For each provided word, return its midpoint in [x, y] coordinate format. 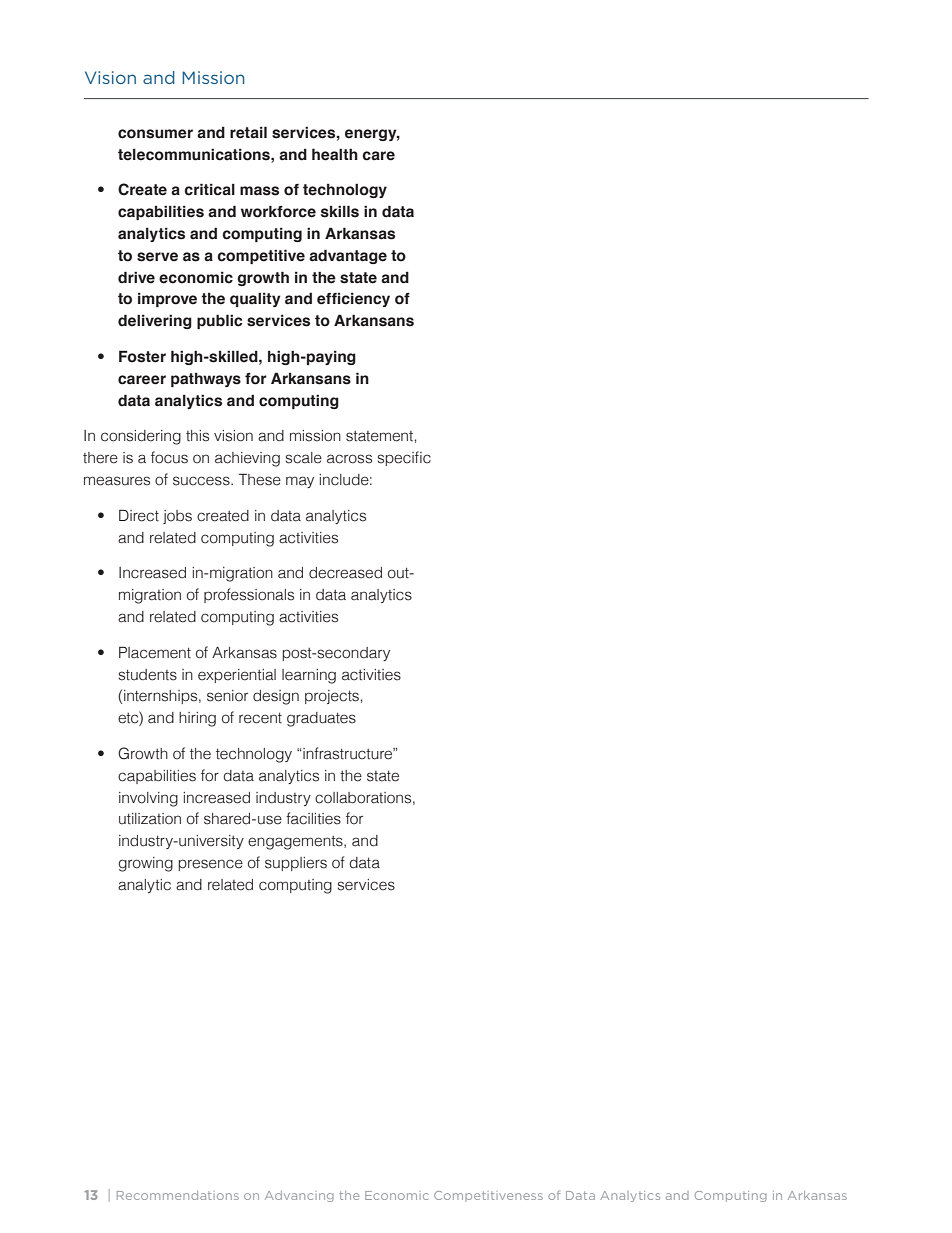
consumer [155, 134]
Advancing [299, 1196]
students [148, 675]
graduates [321, 719]
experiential [237, 676]
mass [259, 191]
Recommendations [178, 1195]
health [335, 154]
